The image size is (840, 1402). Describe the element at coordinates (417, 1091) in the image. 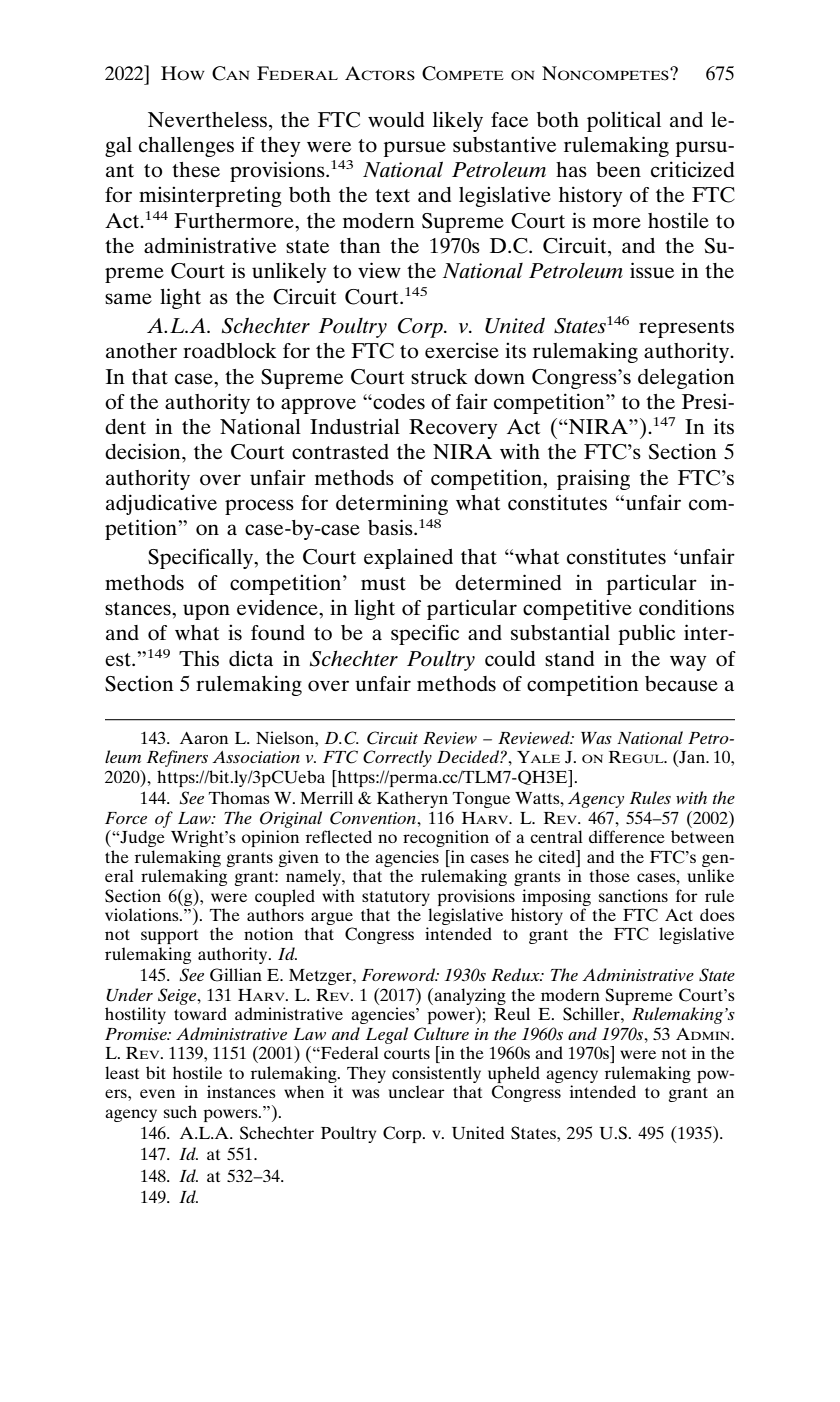

I see `unclear` at that location.
